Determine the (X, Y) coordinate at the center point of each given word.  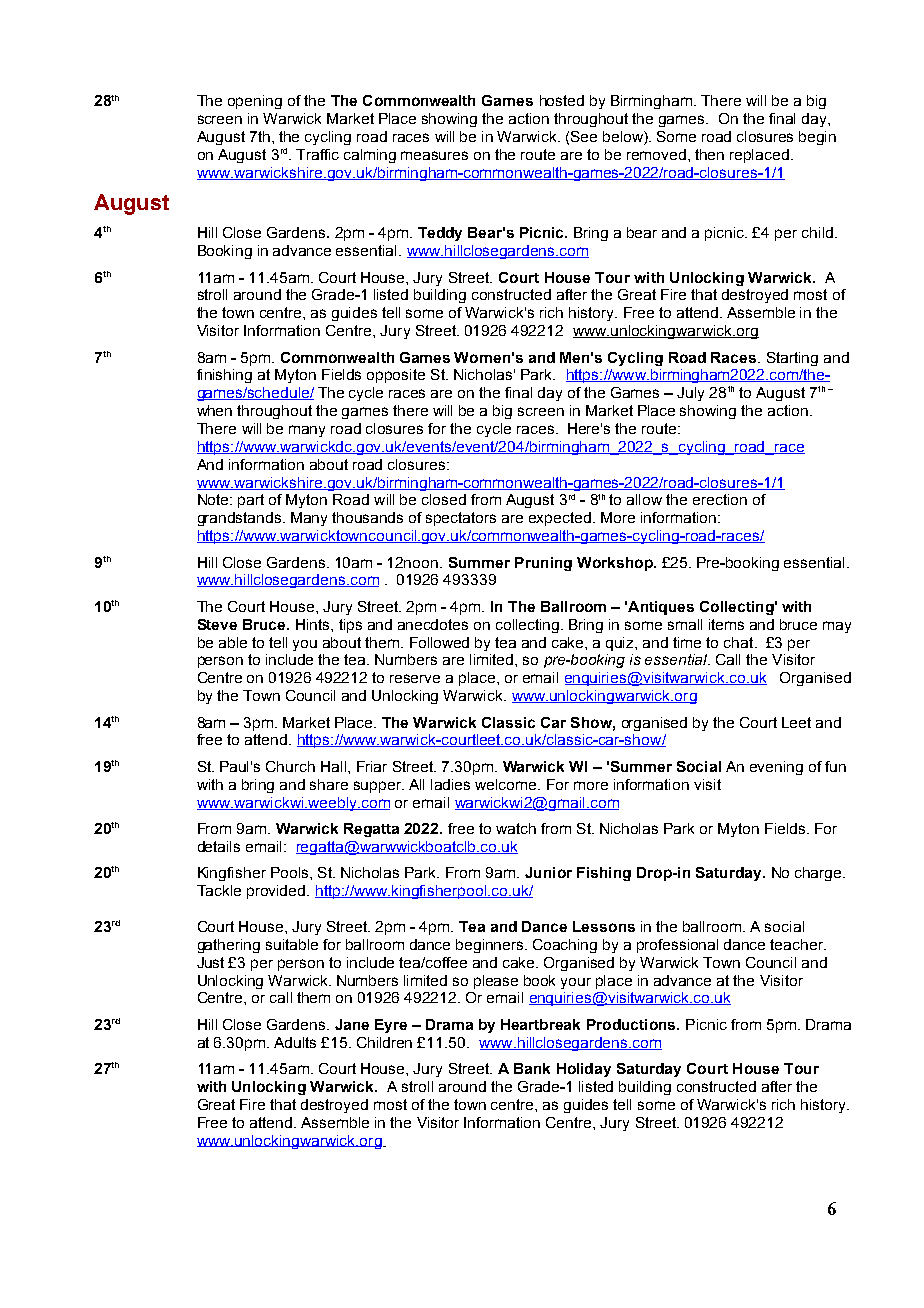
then (709, 154)
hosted (562, 100)
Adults (295, 1042)
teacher (797, 944)
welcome (507, 784)
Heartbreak (540, 1024)
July (690, 394)
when (214, 410)
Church (290, 766)
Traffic (317, 154)
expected (560, 519)
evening (776, 768)
